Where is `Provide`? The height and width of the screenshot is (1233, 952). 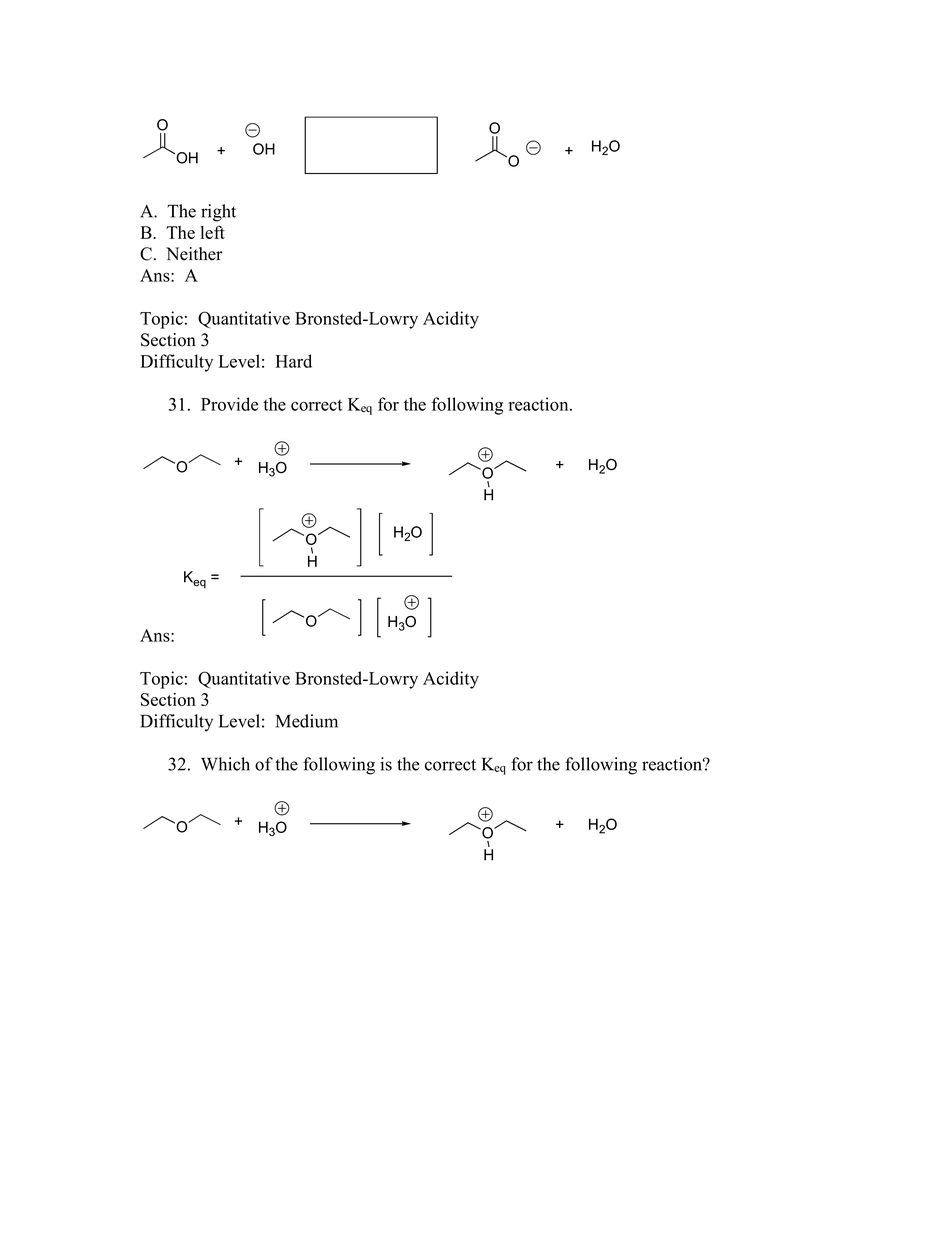 Provide is located at coordinates (229, 404).
